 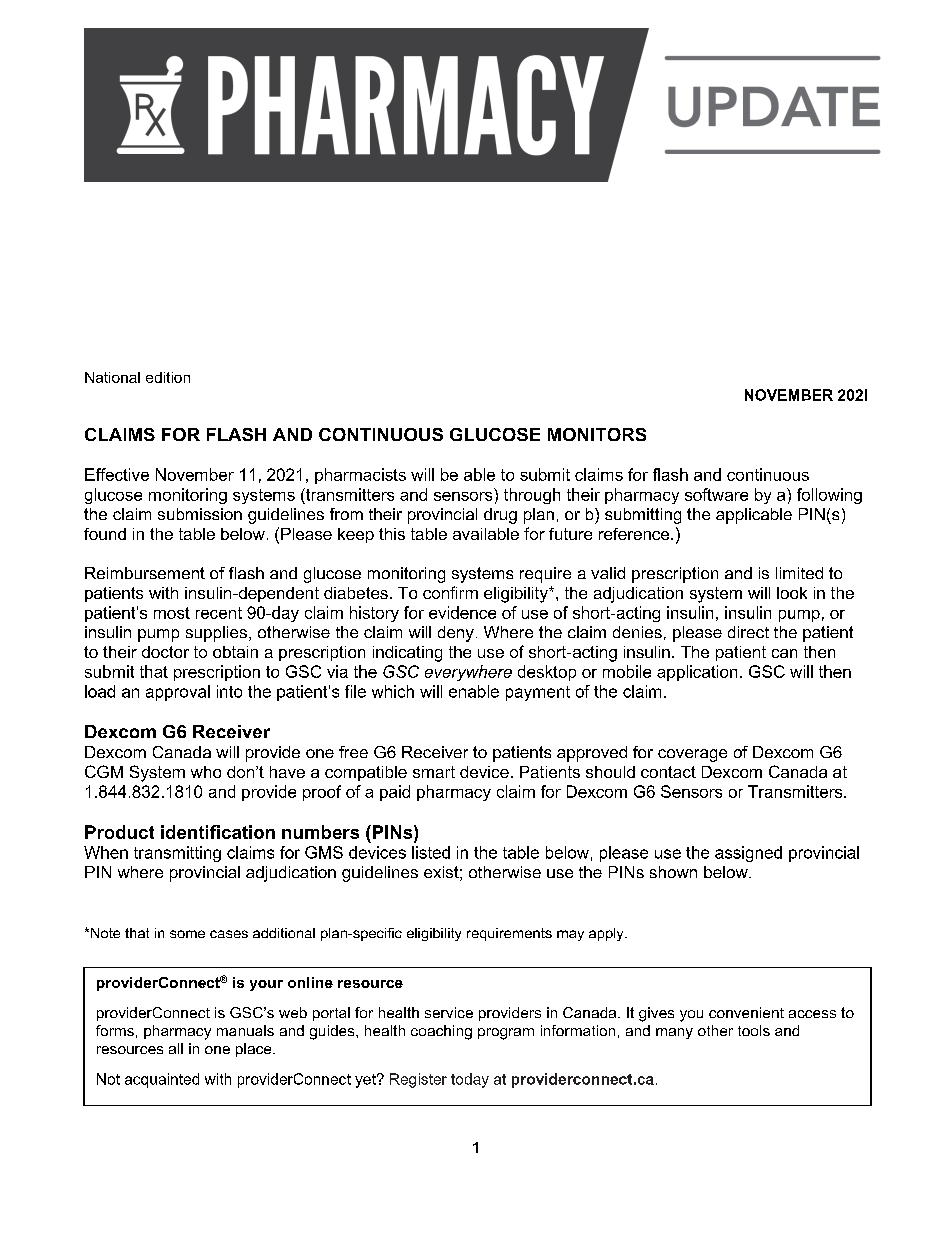 What do you see at coordinates (500, 516) in the screenshot?
I see `drug` at bounding box center [500, 516].
